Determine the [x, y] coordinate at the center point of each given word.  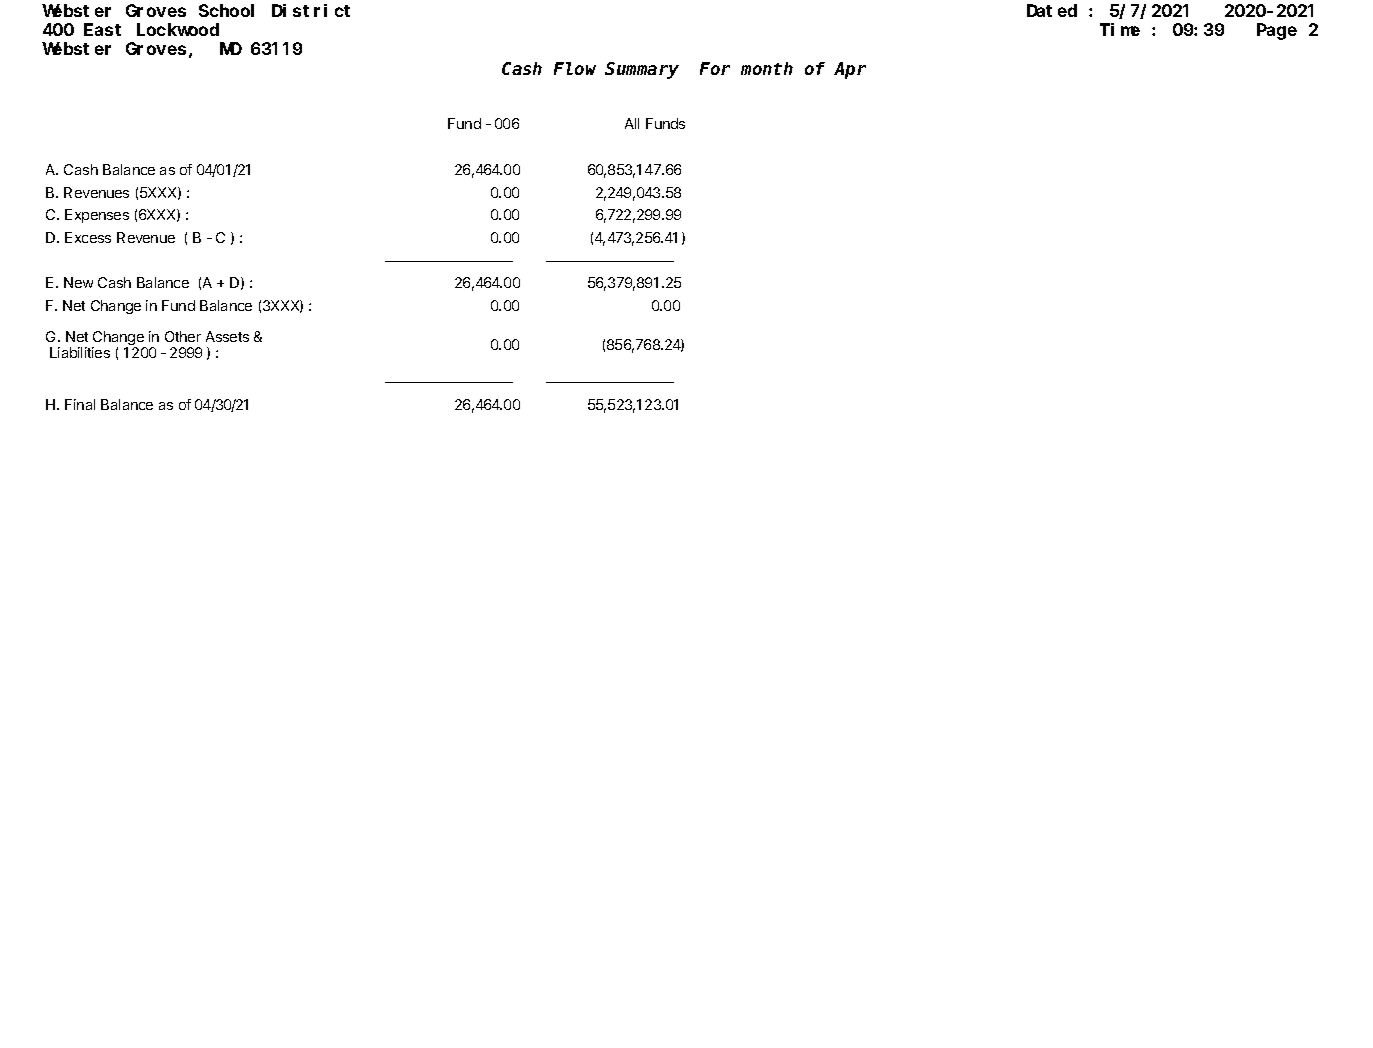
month [767, 68]
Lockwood [178, 29]
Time [1120, 29]
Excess [88, 237]
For [715, 69]
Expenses [97, 216]
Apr [850, 71]
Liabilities [80, 352]
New [78, 282]
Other [183, 336]
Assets [227, 336]
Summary [642, 71]
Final [80, 404]
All [632, 123]
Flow [575, 68]
